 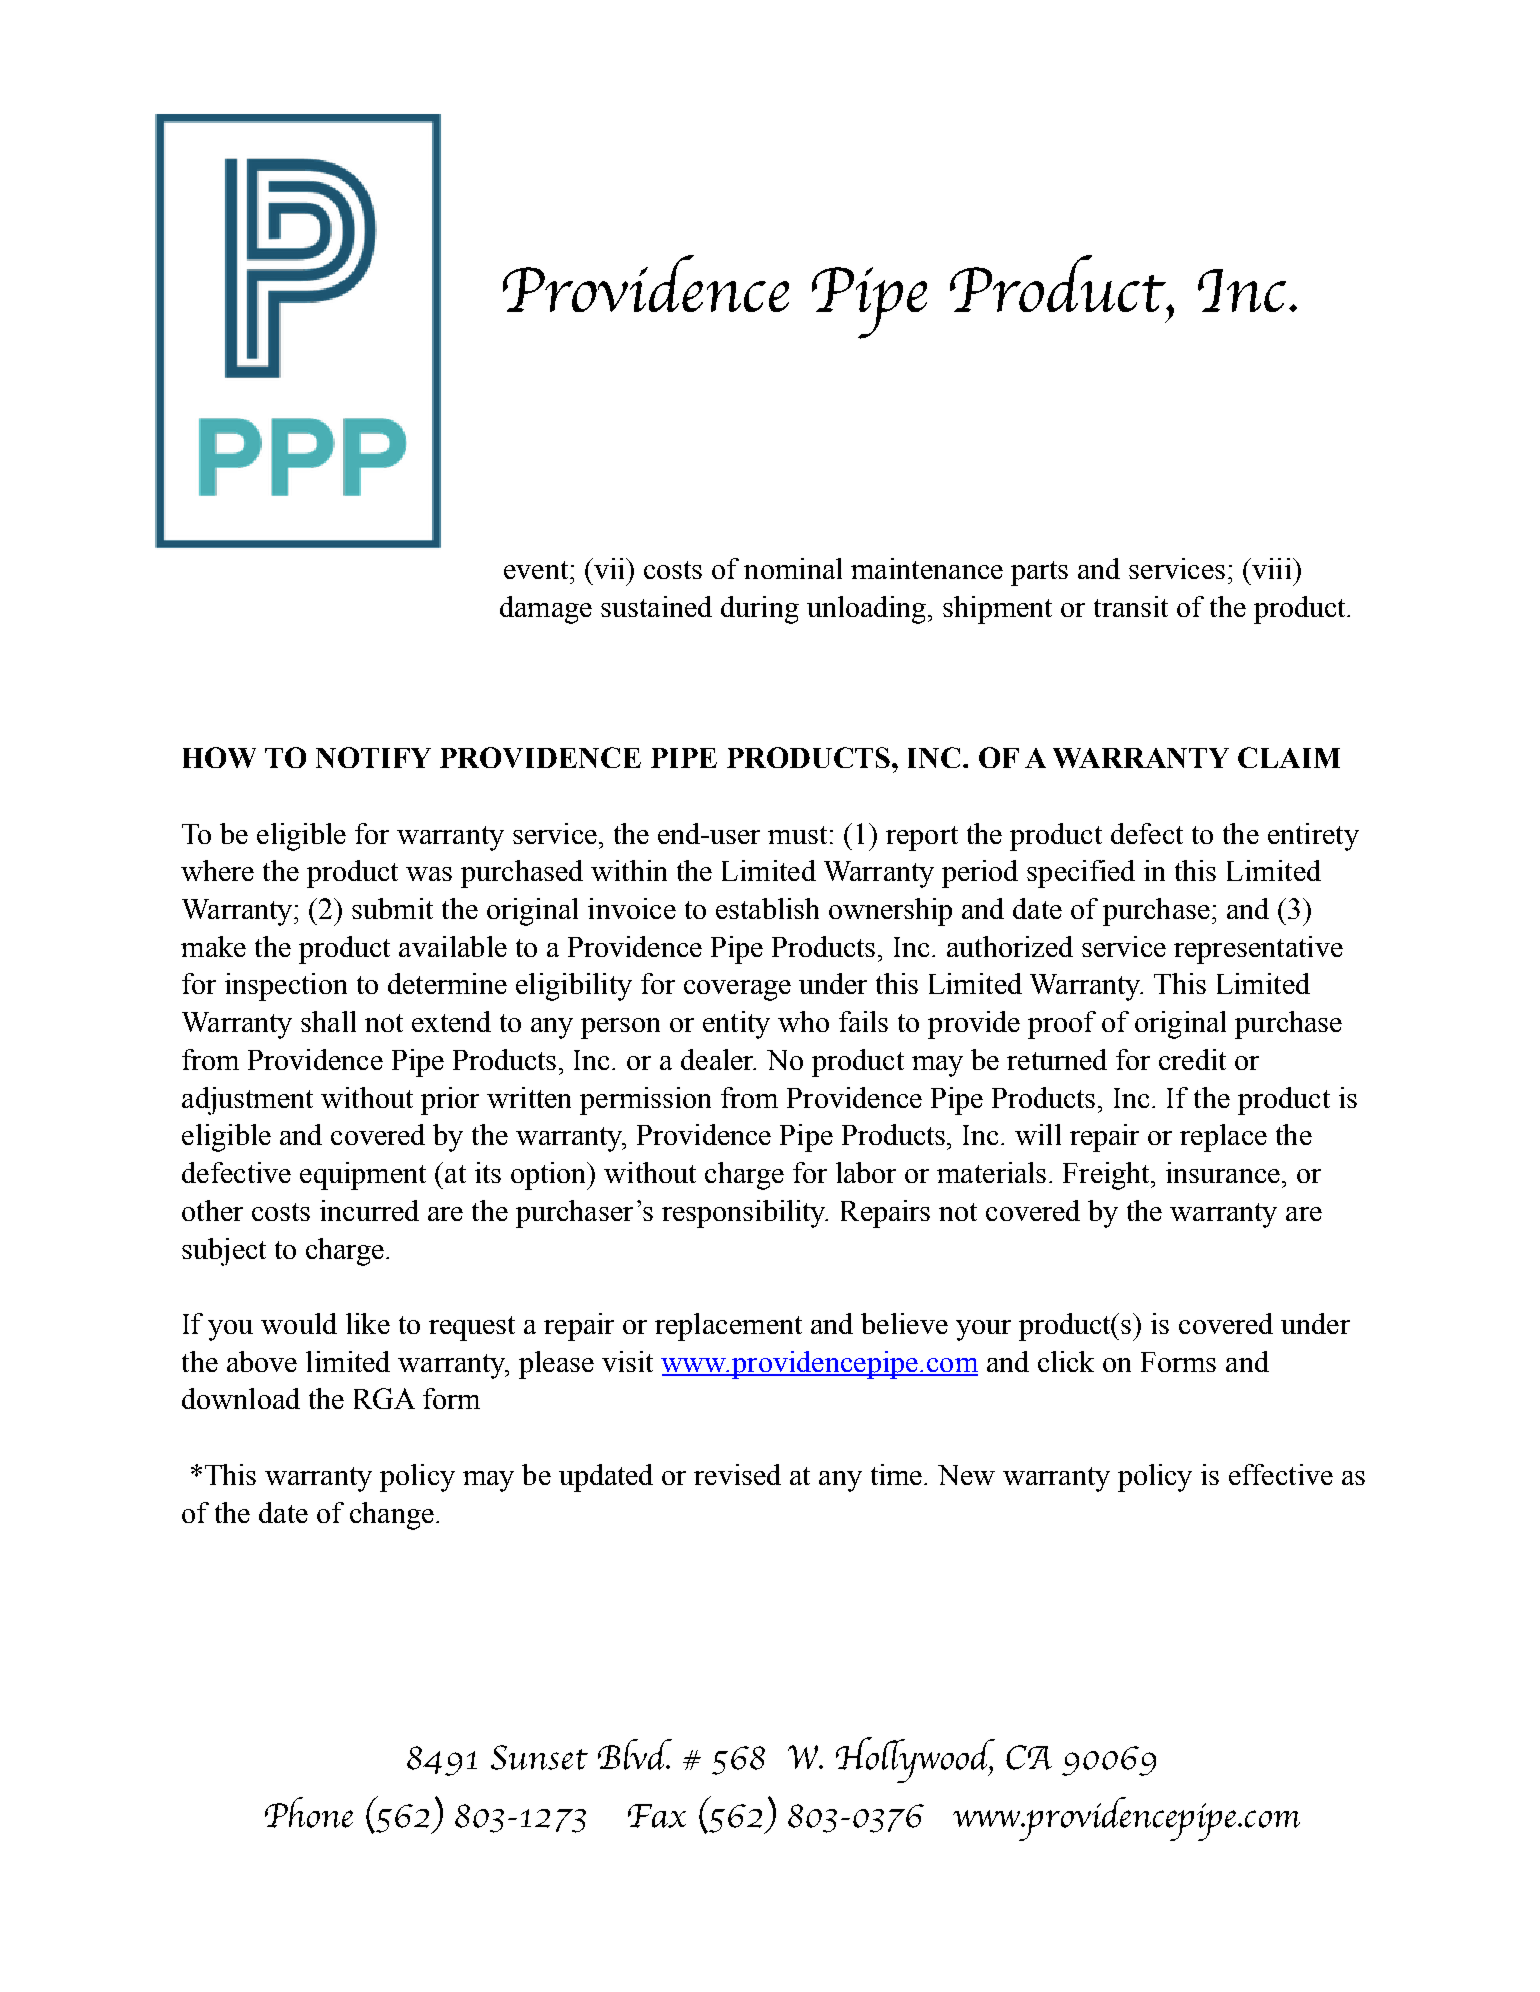 What do you see at coordinates (657, 1816) in the page?
I see `Fax` at bounding box center [657, 1816].
